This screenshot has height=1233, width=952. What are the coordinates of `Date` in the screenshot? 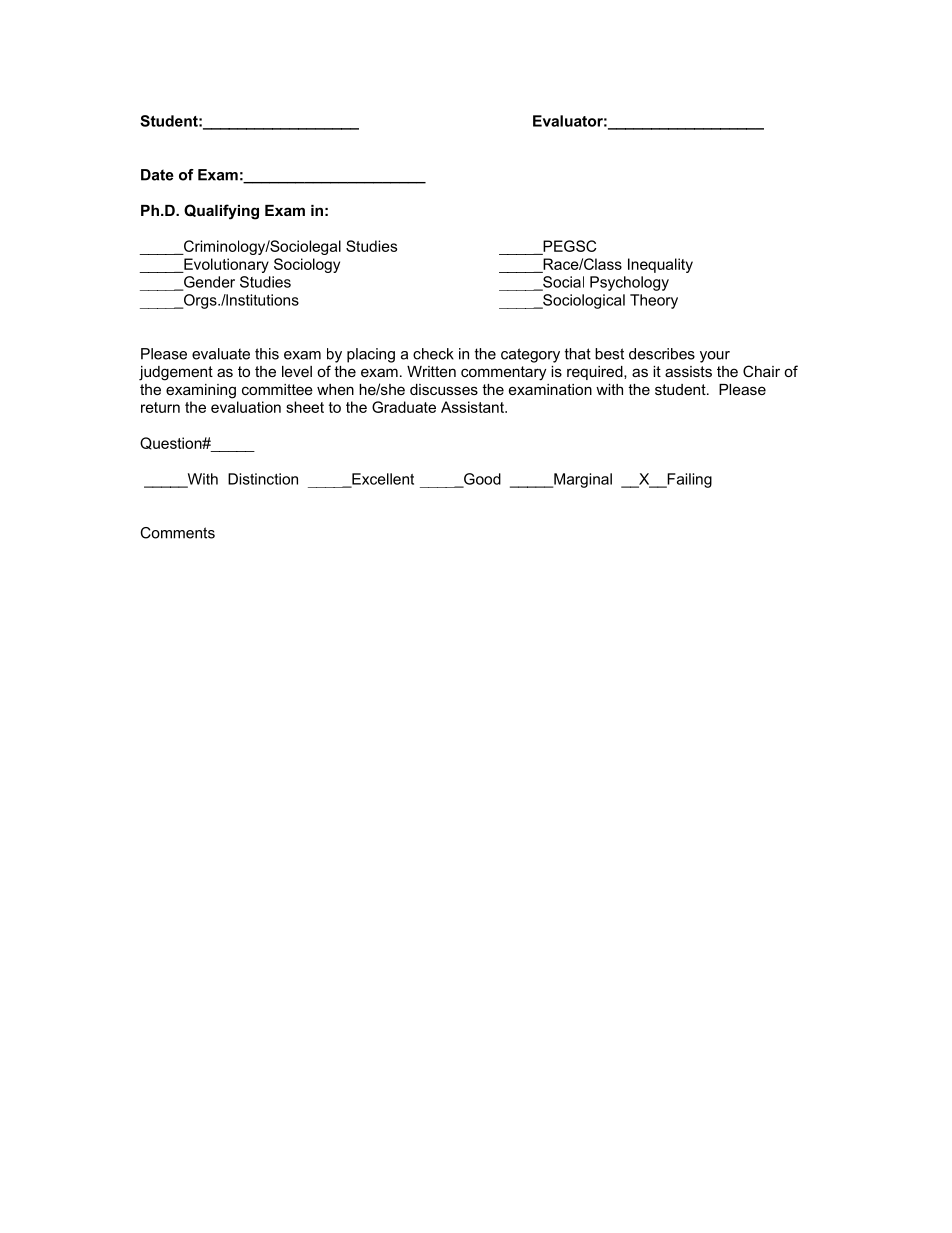 It's located at (157, 175).
